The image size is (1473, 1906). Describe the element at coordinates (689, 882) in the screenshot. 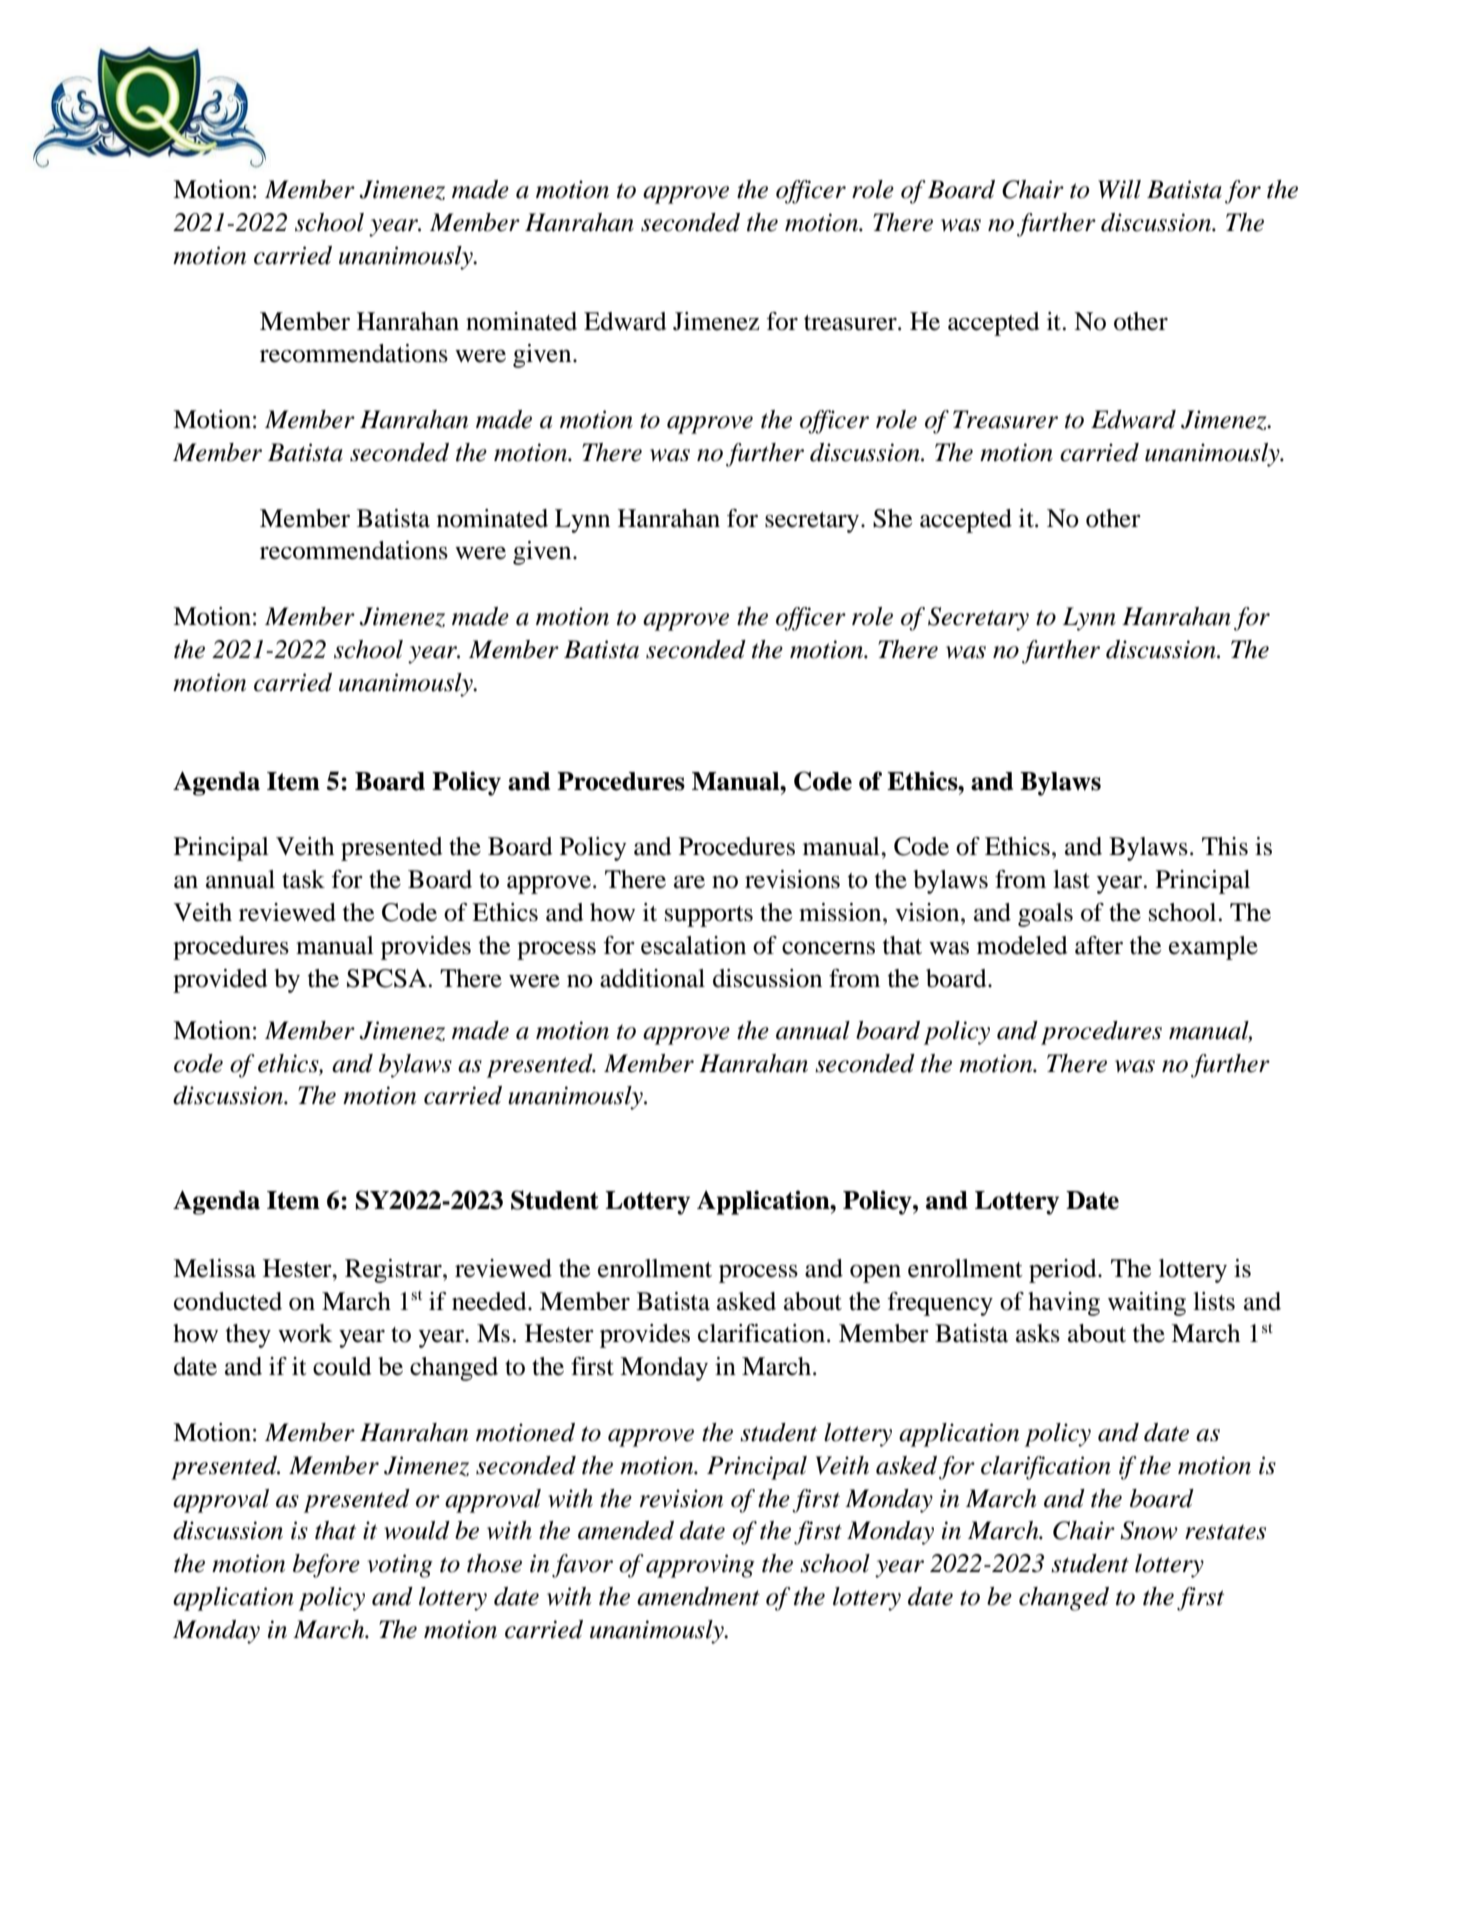

I see `are` at that location.
